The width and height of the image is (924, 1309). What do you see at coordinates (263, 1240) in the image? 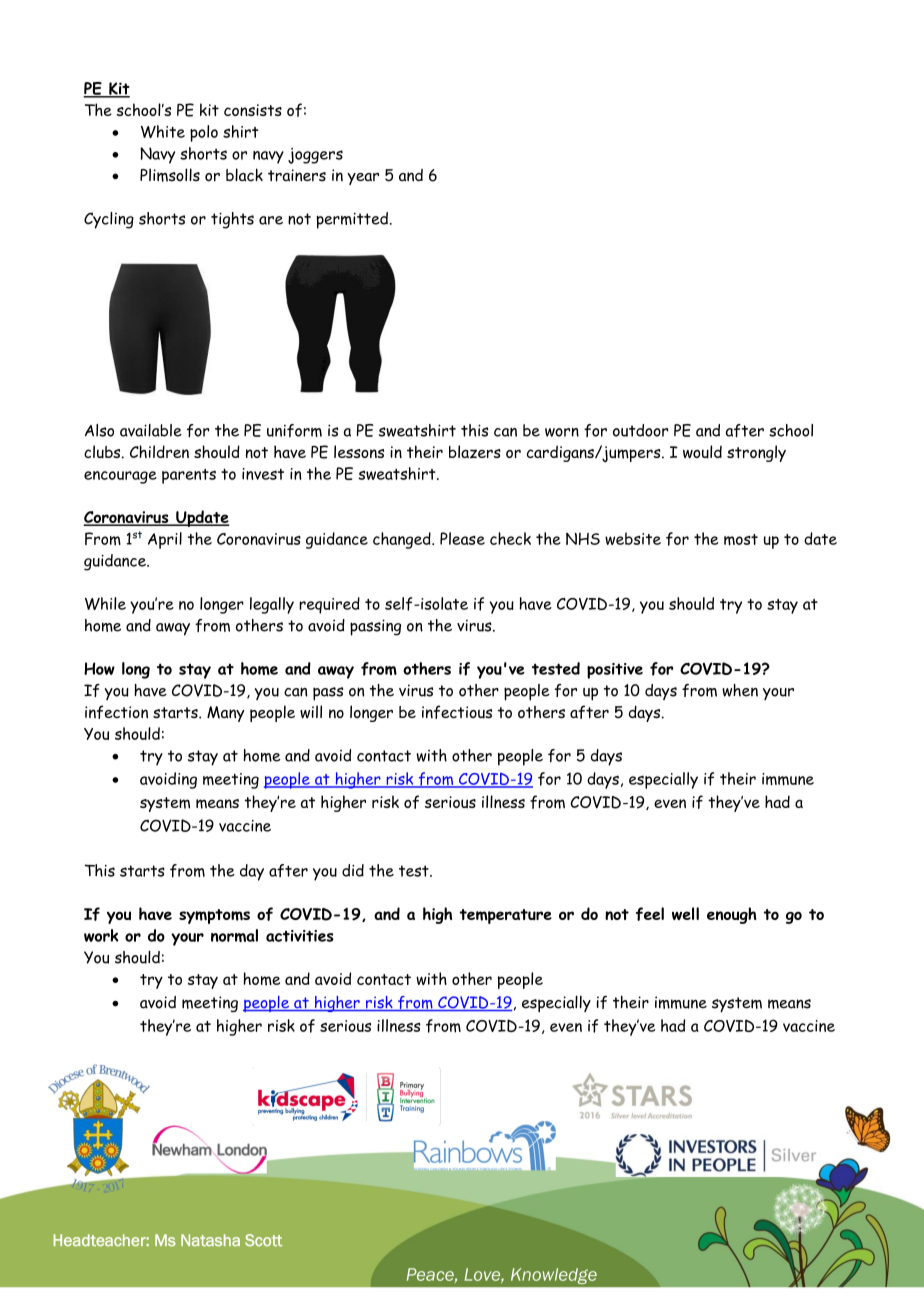
I see `Scott` at bounding box center [263, 1240].
